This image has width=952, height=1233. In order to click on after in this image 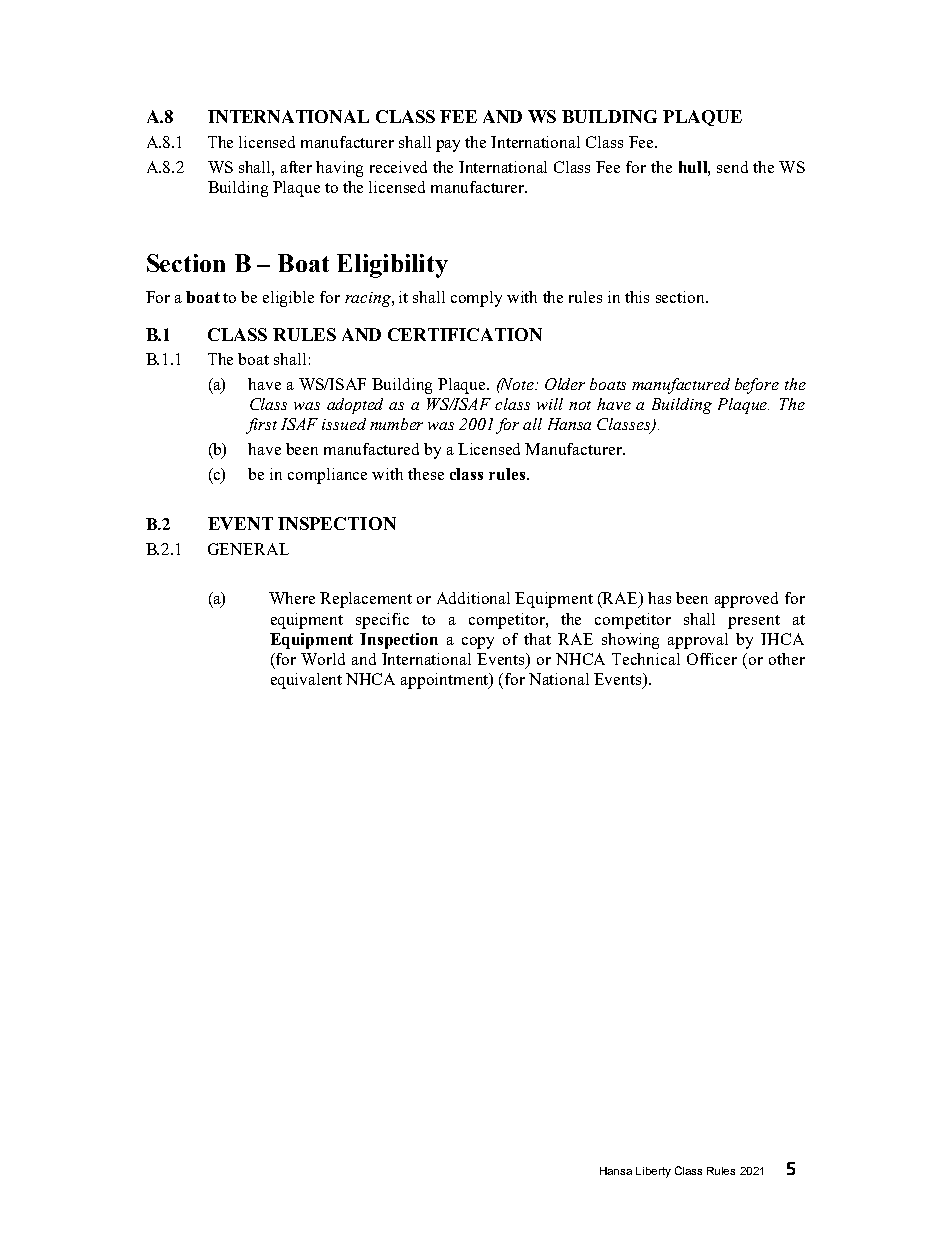, I will do `click(296, 167)`.
